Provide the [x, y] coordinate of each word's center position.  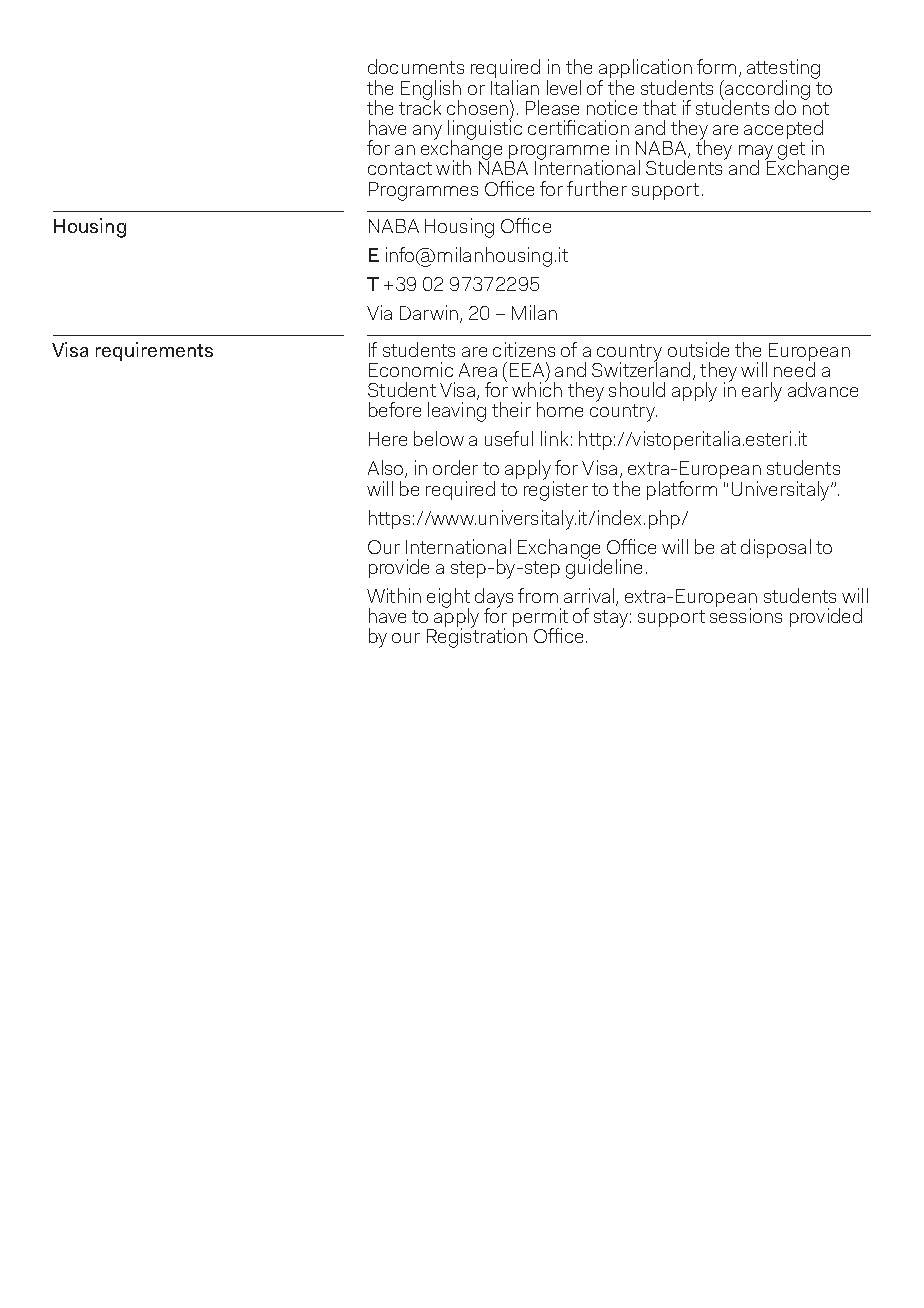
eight [448, 599]
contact [400, 168]
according [766, 91]
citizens [524, 349]
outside [698, 349]
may [757, 153]
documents [416, 66]
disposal [776, 548]
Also [387, 469]
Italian [515, 86]
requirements [154, 351]
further [597, 188]
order [455, 467]
